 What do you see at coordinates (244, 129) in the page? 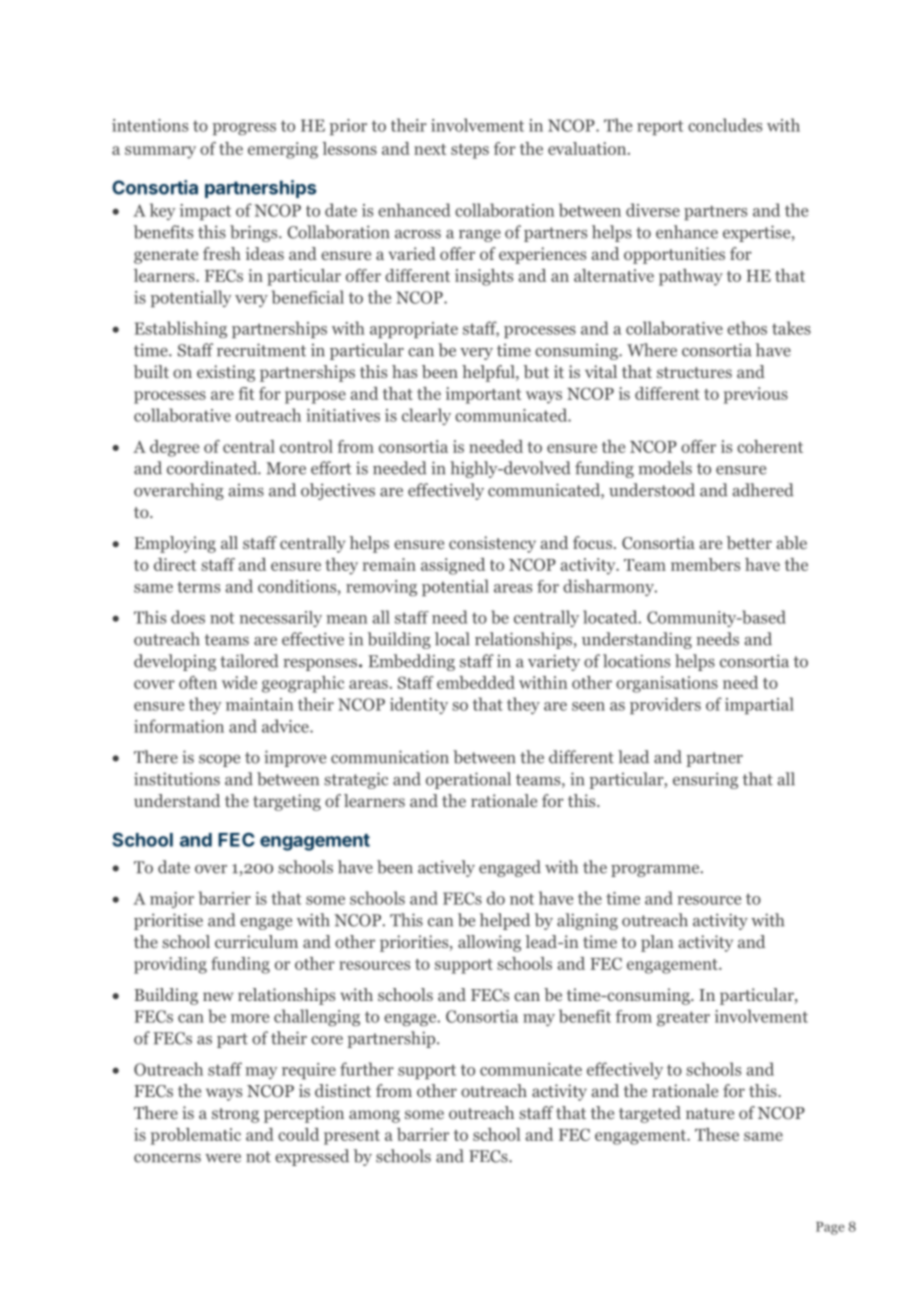
I see `progress` at bounding box center [244, 129].
